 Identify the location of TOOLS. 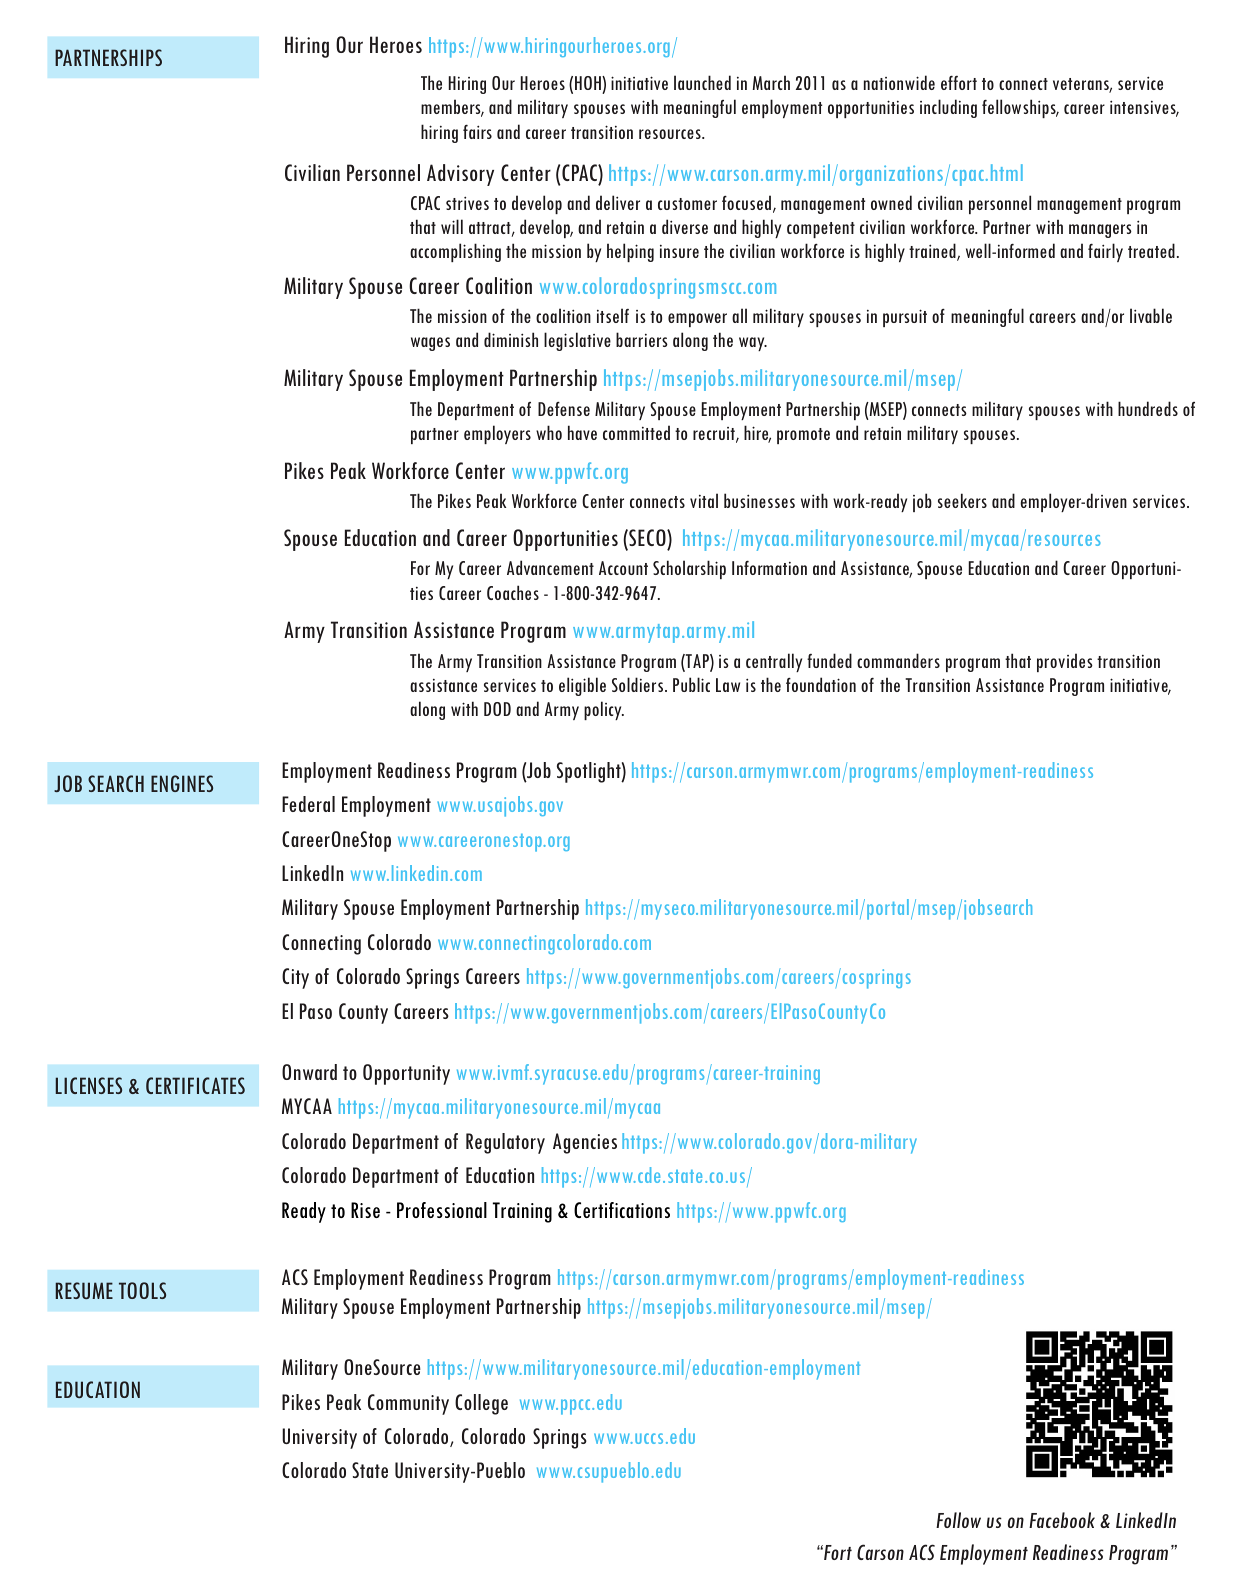
(142, 1290).
